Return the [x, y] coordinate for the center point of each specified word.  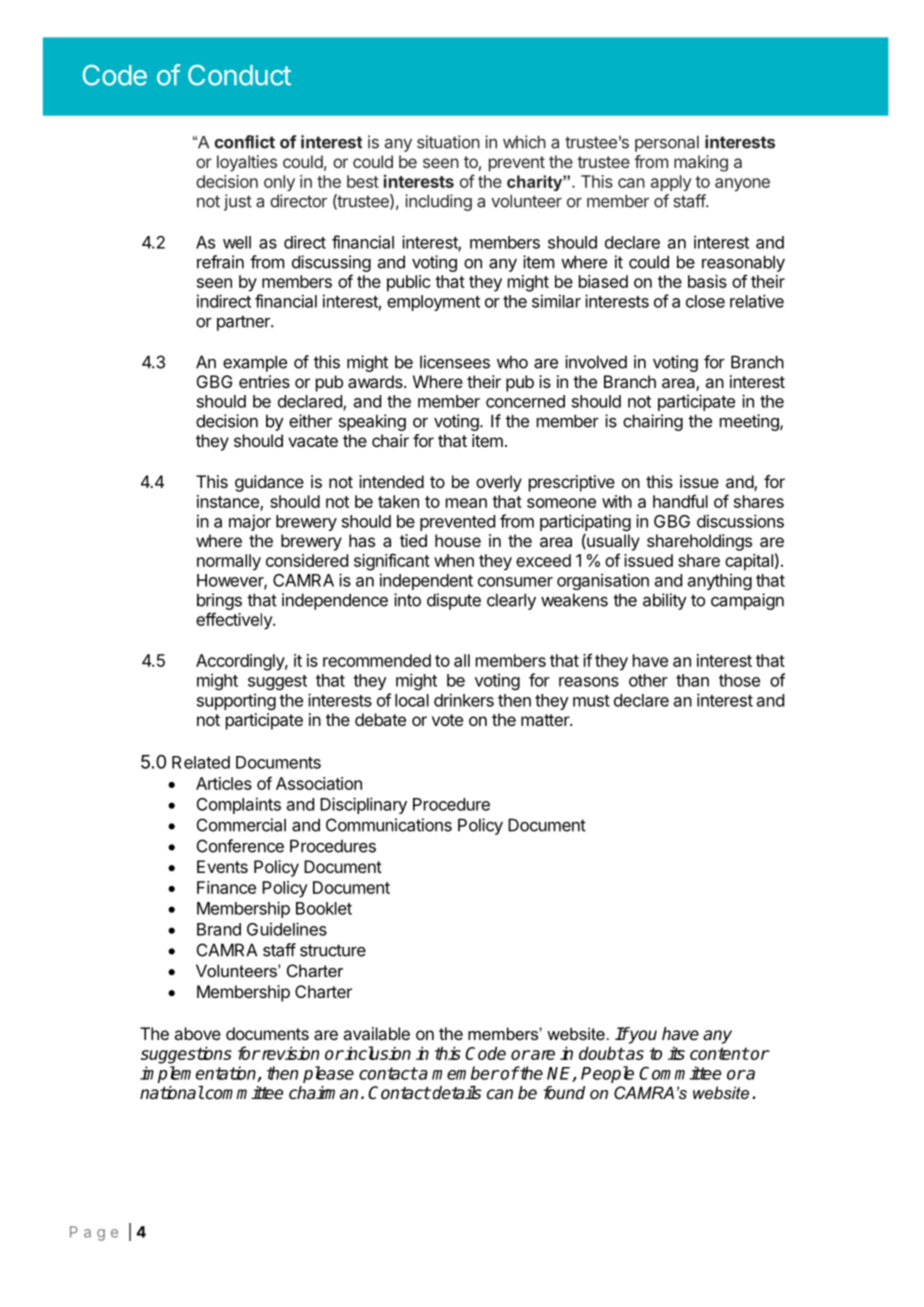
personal [667, 144]
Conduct [239, 75]
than [692, 680]
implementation [199, 1074]
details [457, 1093]
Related [201, 762]
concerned [525, 401]
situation [448, 142]
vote [447, 720]
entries [264, 381]
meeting [750, 422]
